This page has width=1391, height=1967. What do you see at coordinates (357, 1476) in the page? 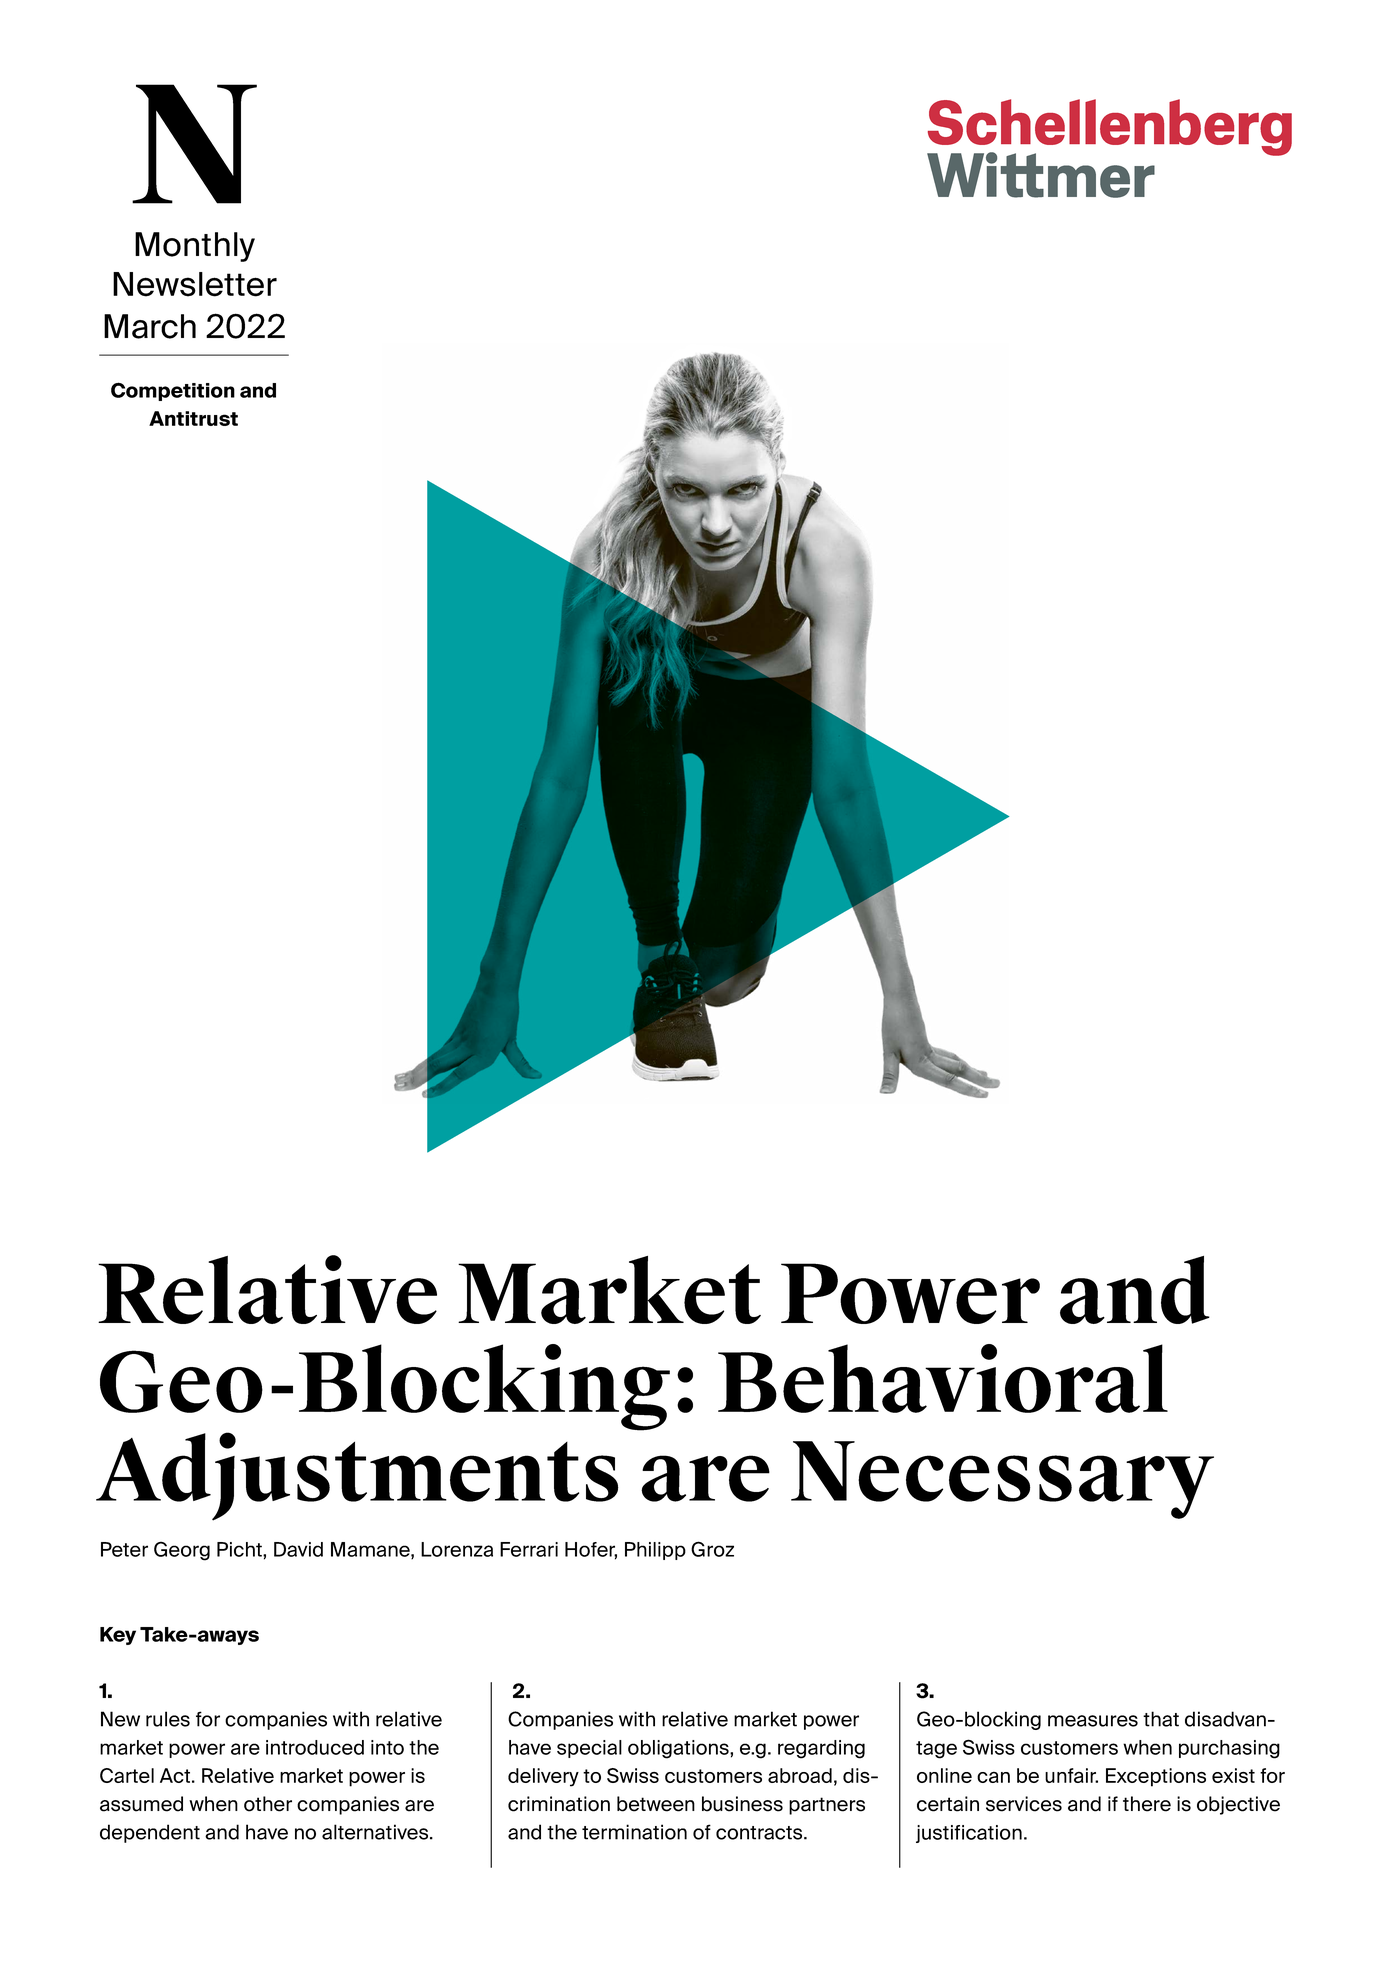
I see `Adjustments` at bounding box center [357, 1476].
